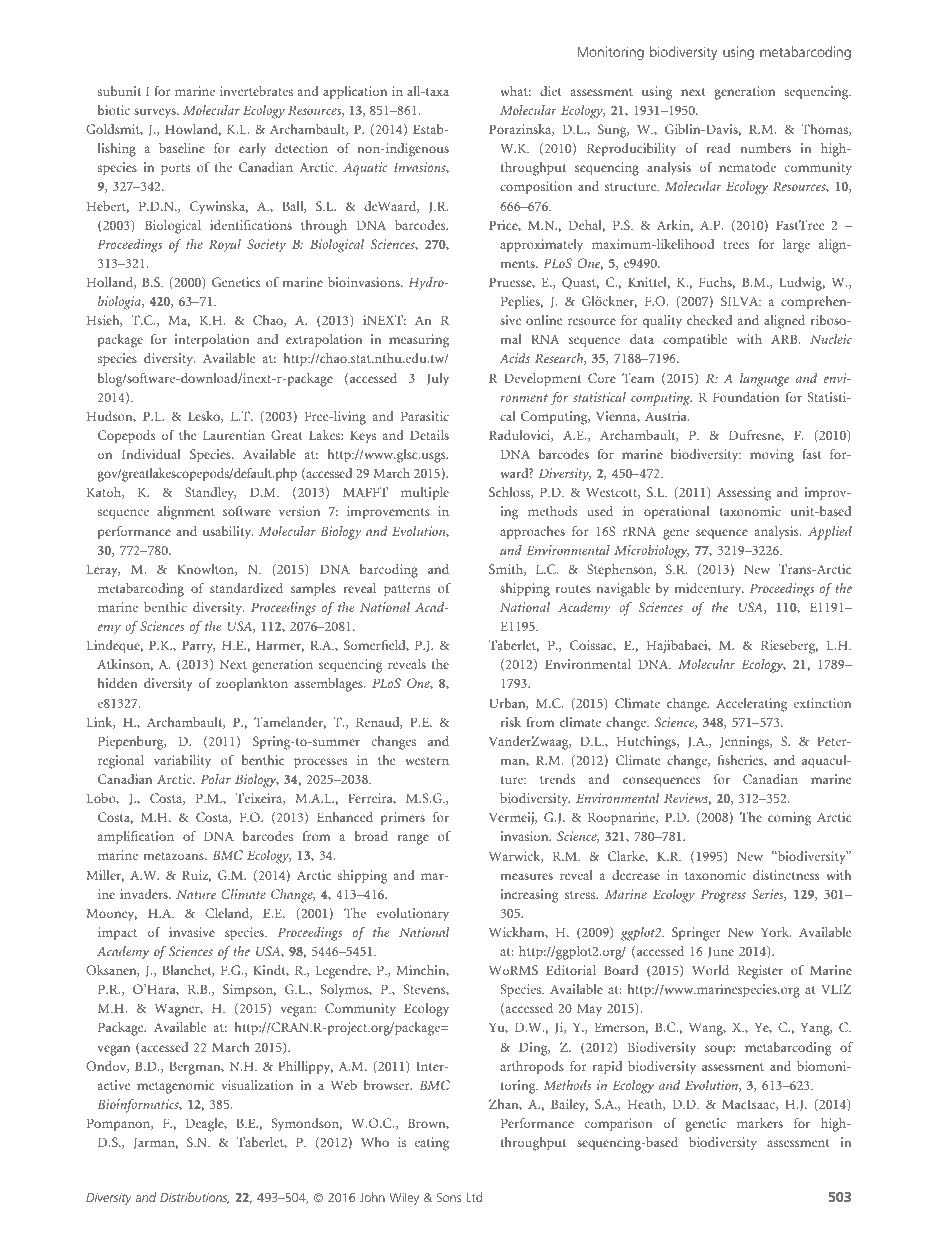 This image has height=1251, width=952. I want to click on zooplankton, so click(252, 685).
